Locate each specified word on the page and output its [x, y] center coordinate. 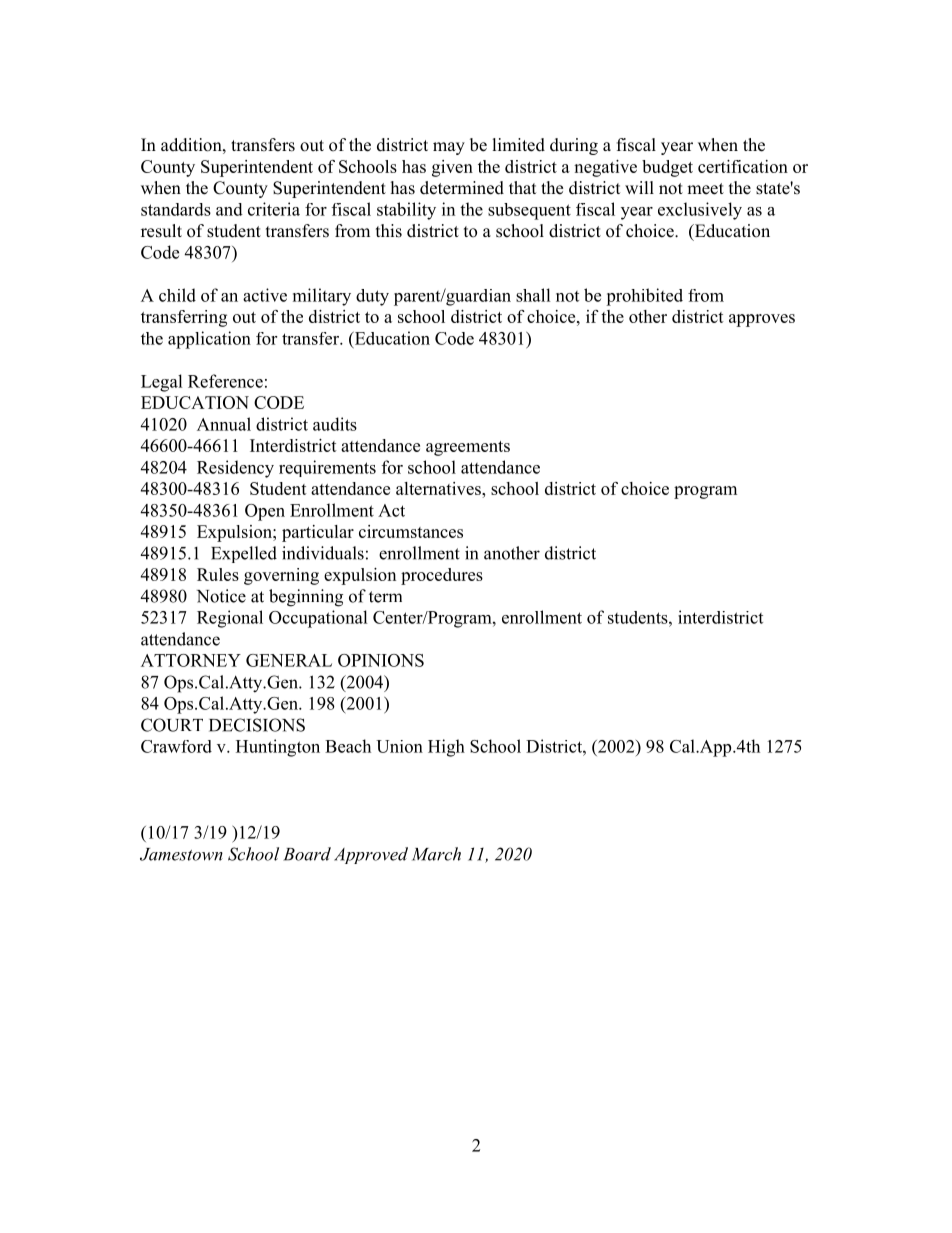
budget [667, 168]
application [209, 340]
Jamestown [181, 854]
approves [762, 320]
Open [265, 512]
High [446, 748]
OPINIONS [381, 660]
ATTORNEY [191, 660]
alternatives [439, 488]
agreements [468, 448]
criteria [274, 209]
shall [533, 295]
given [452, 168]
